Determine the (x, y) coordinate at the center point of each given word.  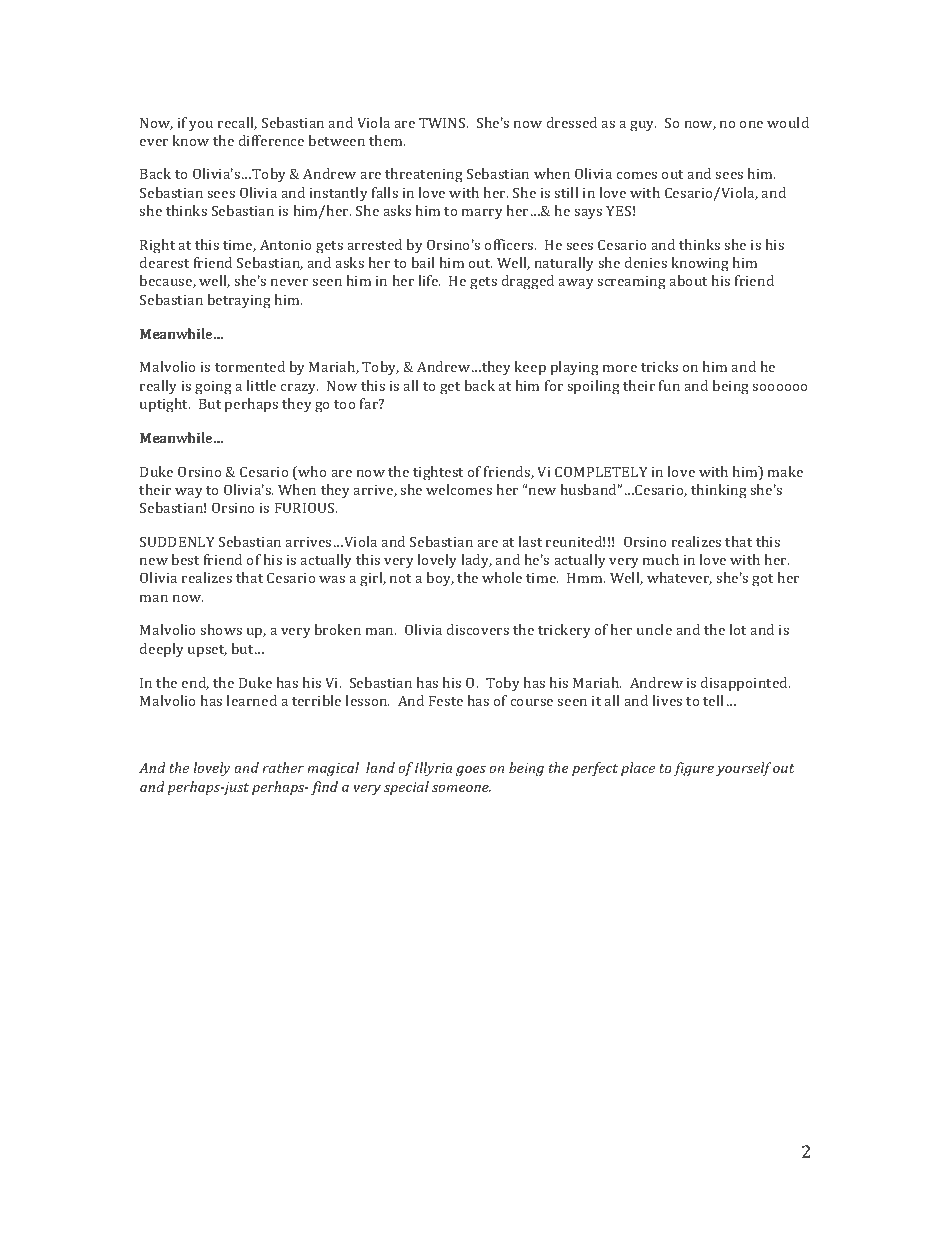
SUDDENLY (177, 541)
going (213, 388)
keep (530, 368)
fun (669, 385)
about (688, 280)
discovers (477, 629)
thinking (719, 491)
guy (643, 126)
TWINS (443, 122)
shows (221, 629)
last (530, 541)
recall (237, 123)
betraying (239, 301)
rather (283, 767)
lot (737, 629)
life (429, 280)
